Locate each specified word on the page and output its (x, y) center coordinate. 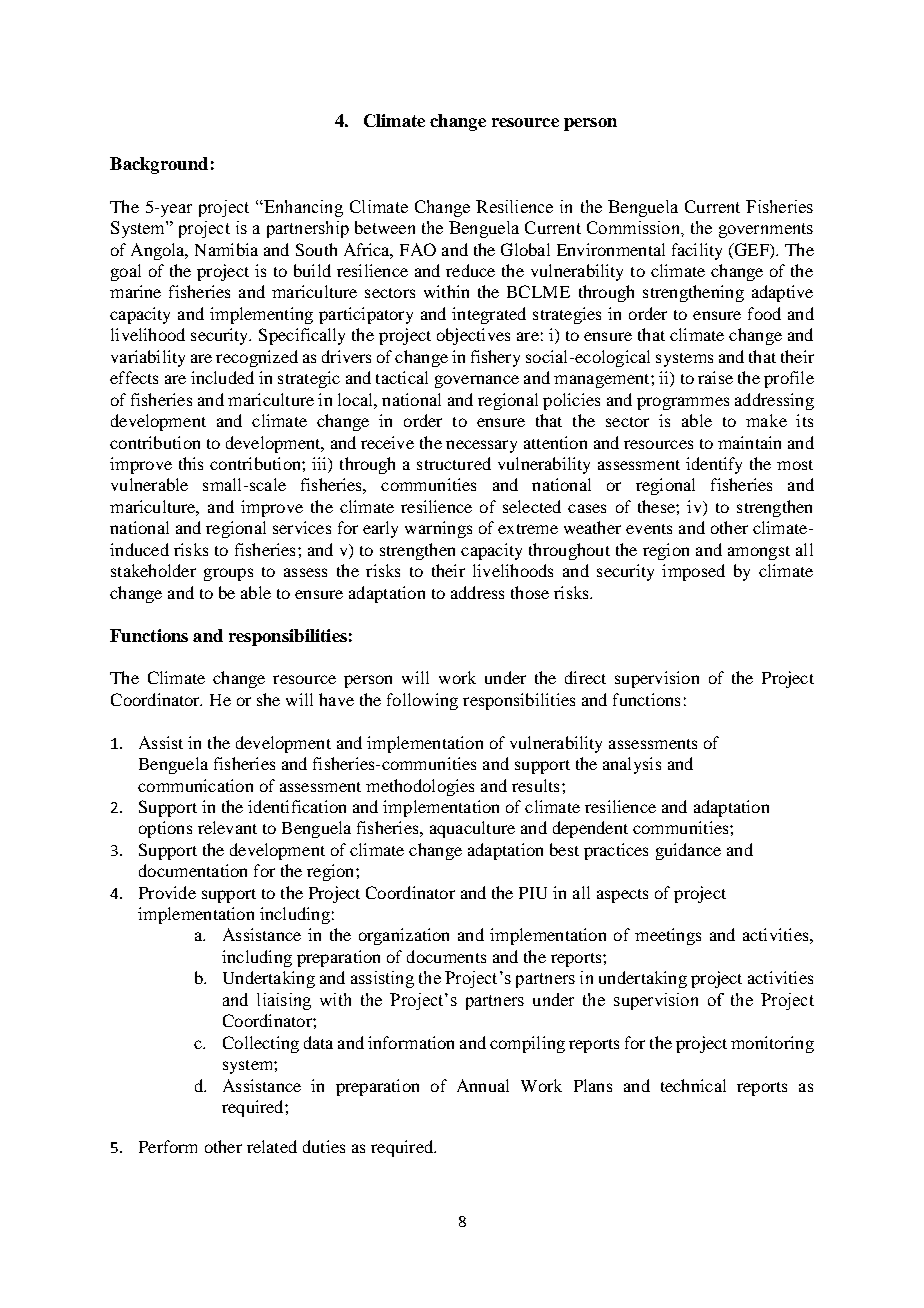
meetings (668, 936)
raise (715, 377)
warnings (438, 529)
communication (195, 785)
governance (477, 381)
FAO (418, 249)
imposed (693, 572)
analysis (632, 765)
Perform (168, 1146)
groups (228, 574)
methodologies (420, 787)
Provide (167, 892)
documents (446, 956)
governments (766, 230)
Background (159, 165)
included (222, 377)
